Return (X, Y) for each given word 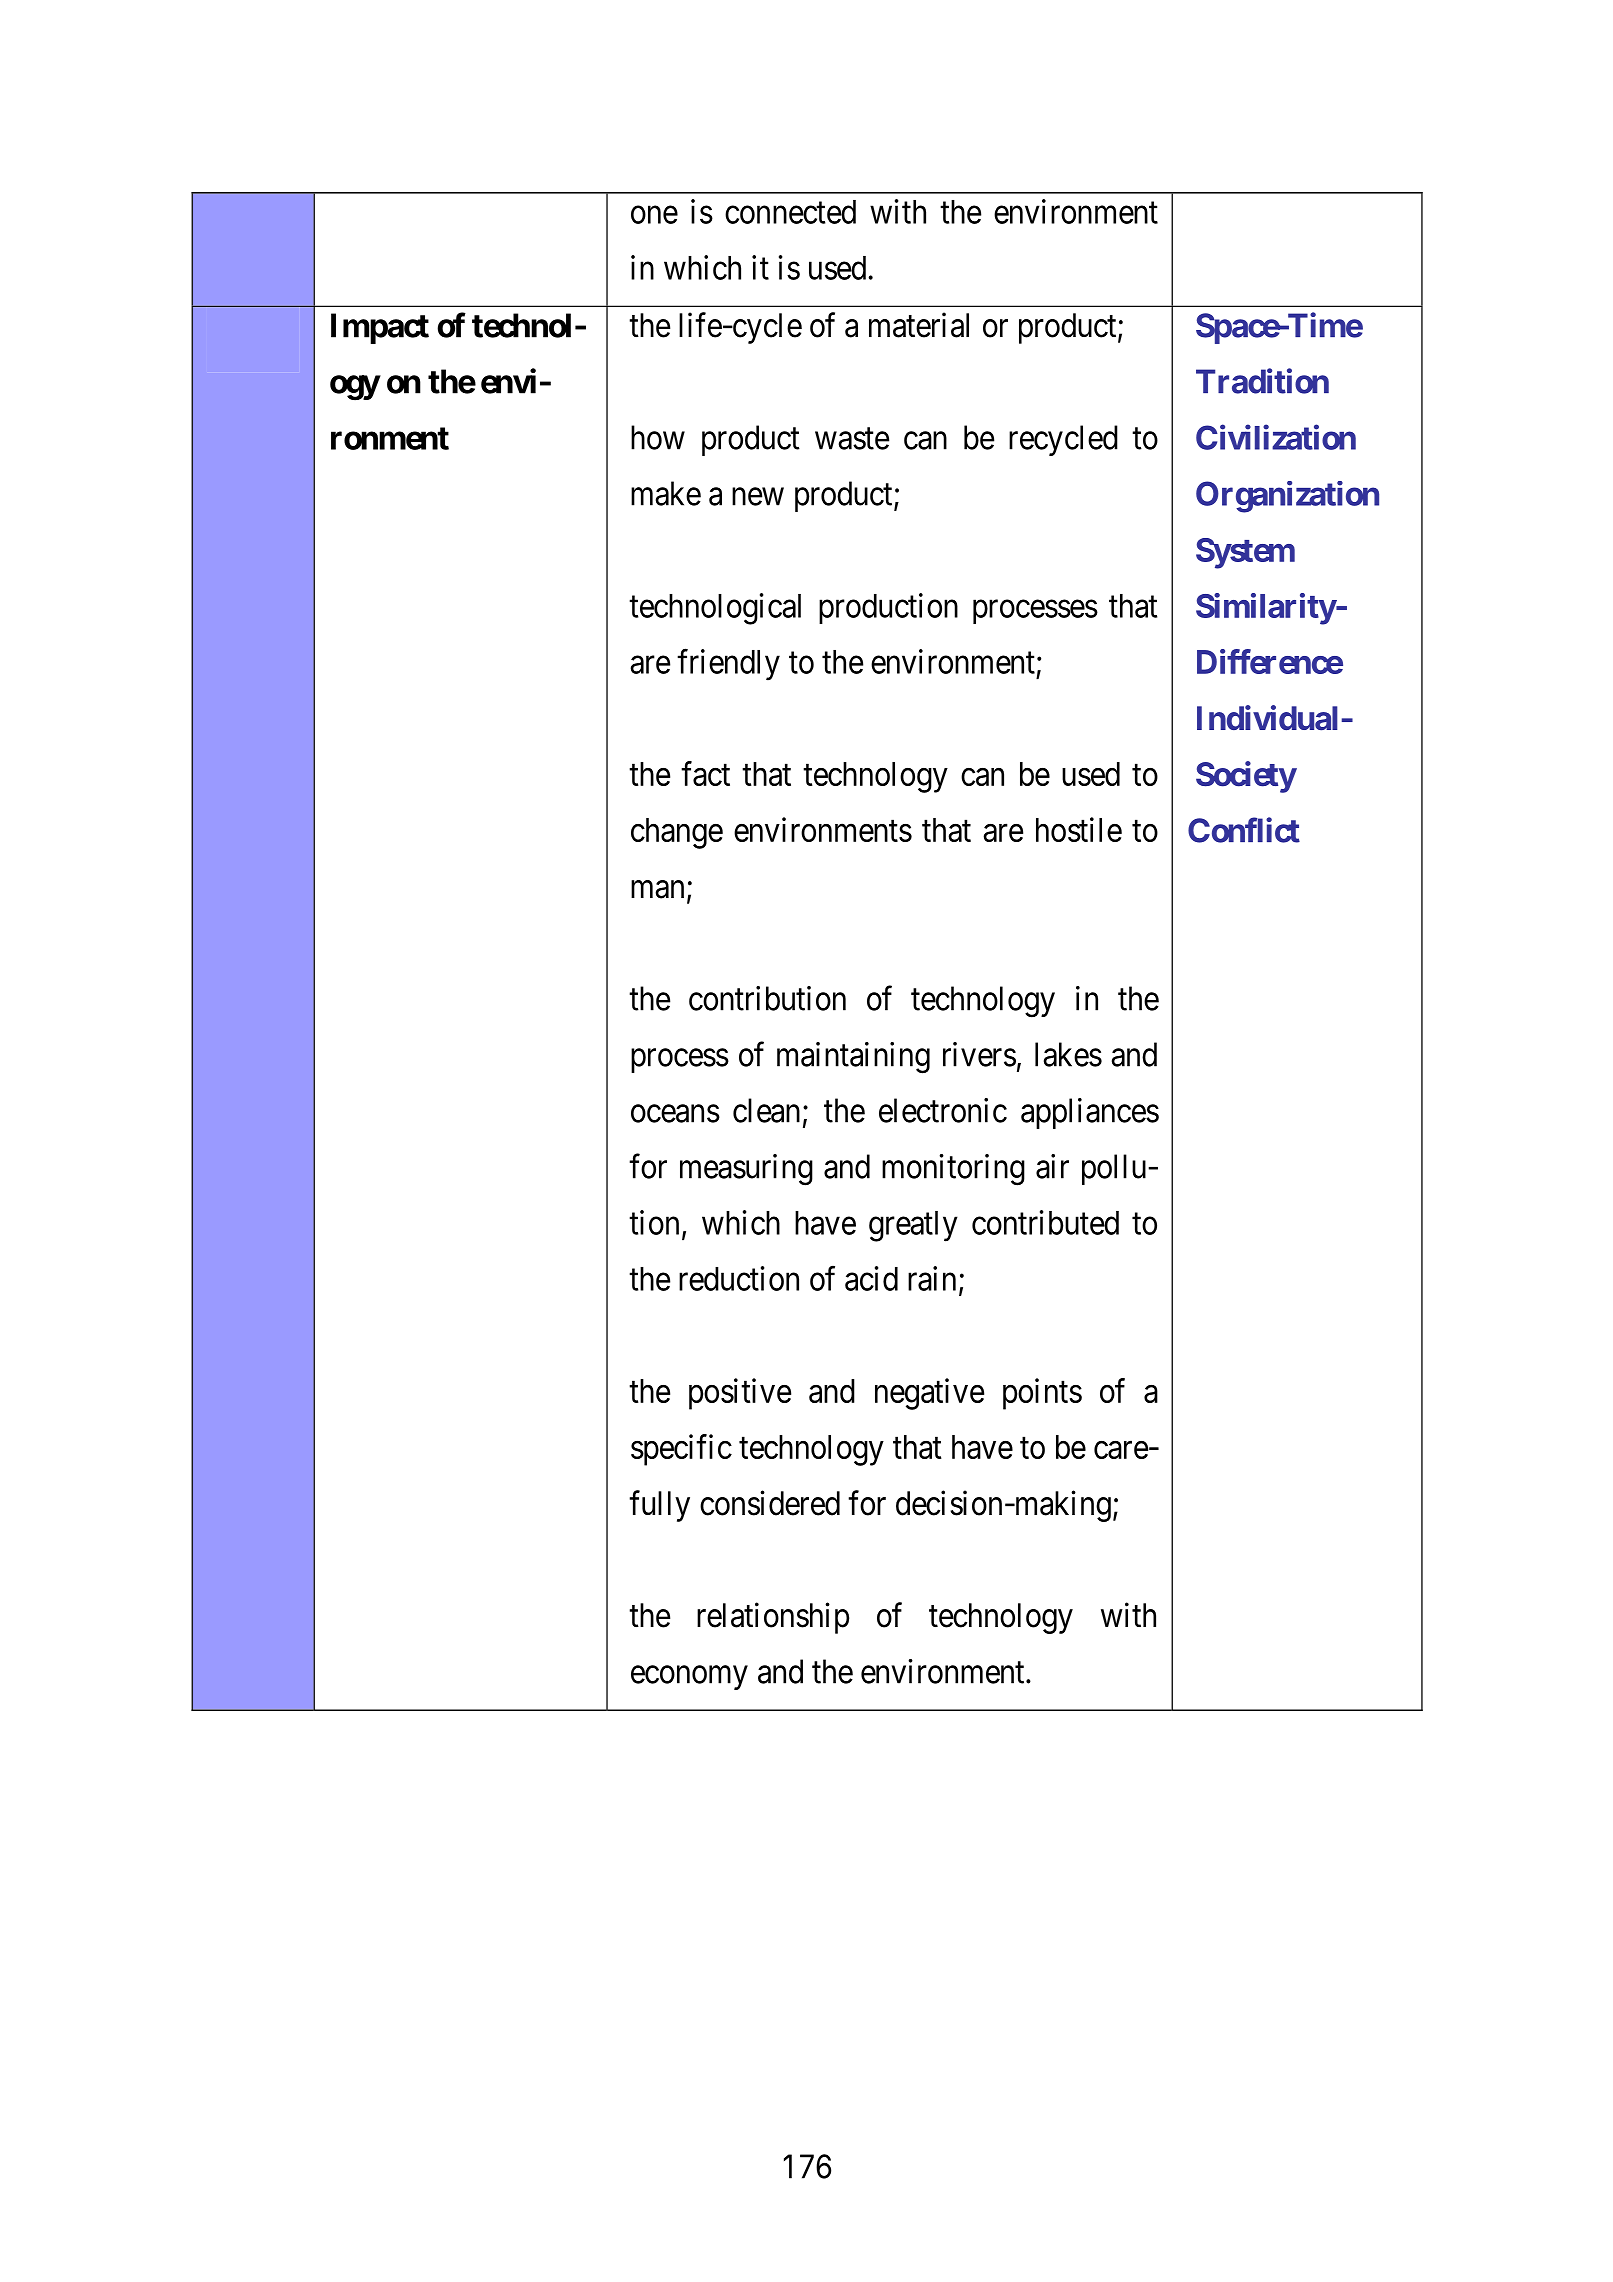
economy (689, 1678)
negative (929, 1394)
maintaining (853, 1058)
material (919, 325)
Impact (380, 328)
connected (790, 212)
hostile (1079, 829)
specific (681, 1450)
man (657, 890)
